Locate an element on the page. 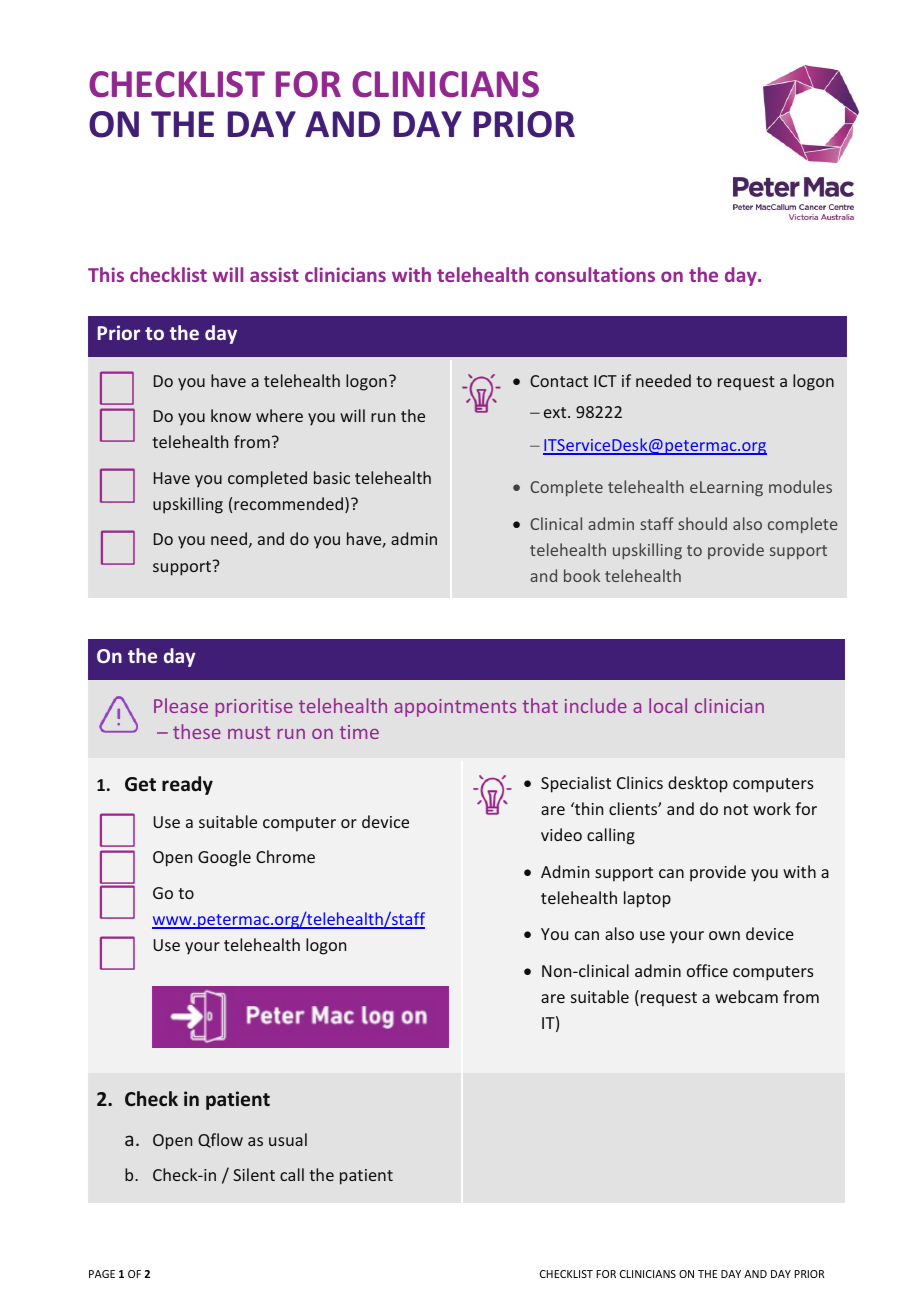  Silent is located at coordinates (254, 1174).
